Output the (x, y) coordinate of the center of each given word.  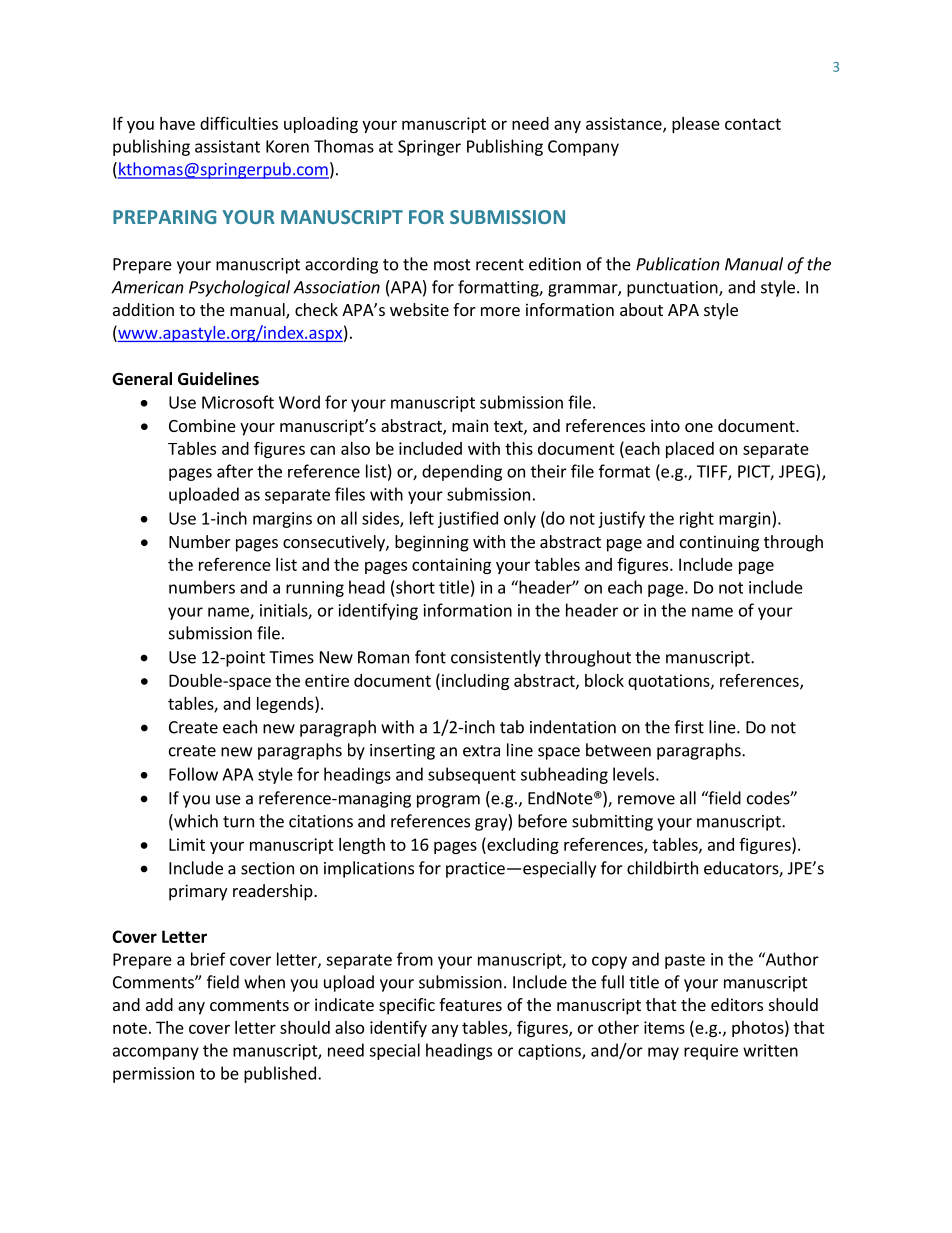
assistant (227, 146)
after (235, 471)
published (280, 1074)
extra (481, 751)
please (696, 125)
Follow (193, 774)
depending (462, 472)
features (470, 1004)
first (689, 727)
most (452, 265)
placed (690, 450)
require (711, 1052)
